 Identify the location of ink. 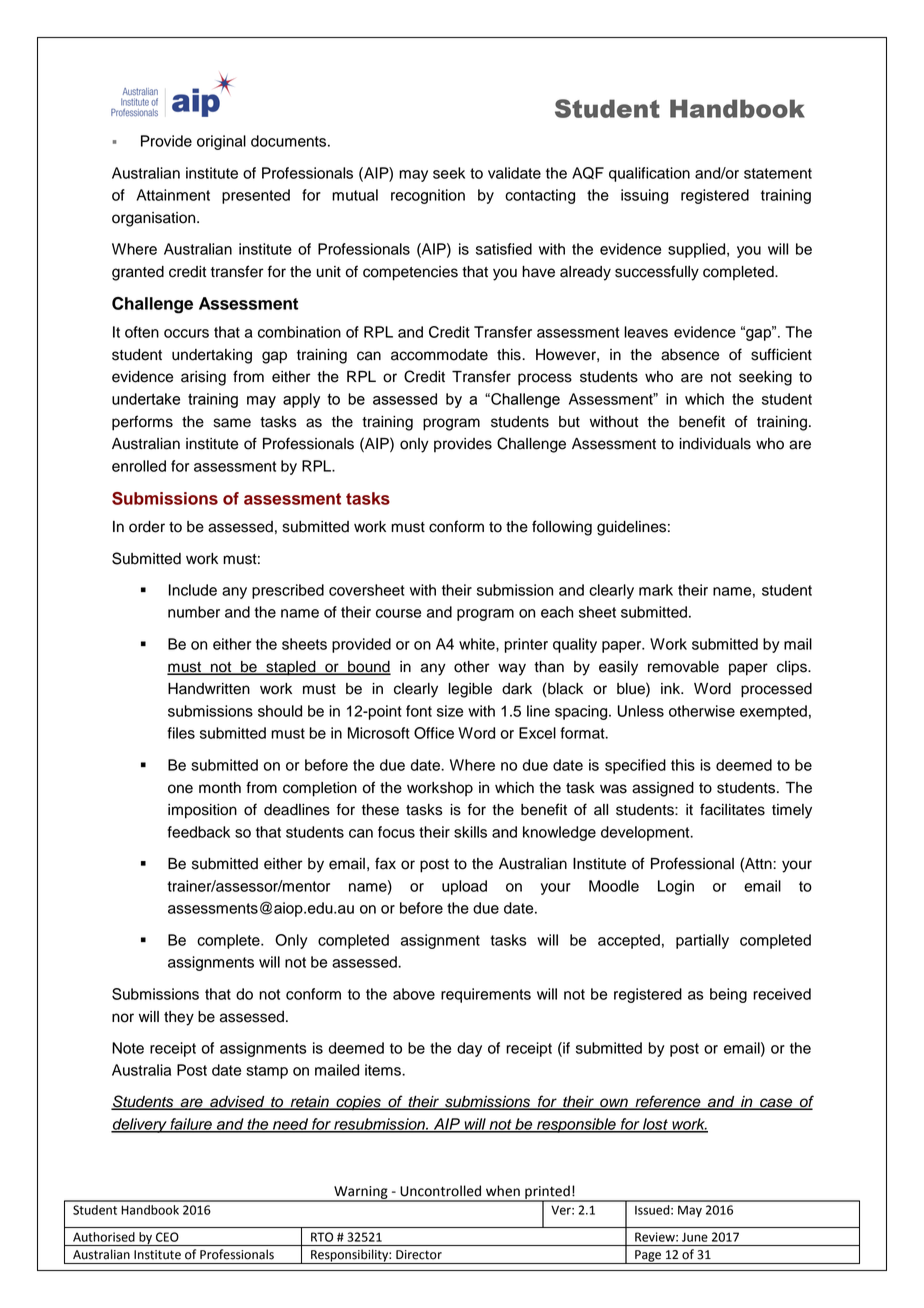
(672, 688).
